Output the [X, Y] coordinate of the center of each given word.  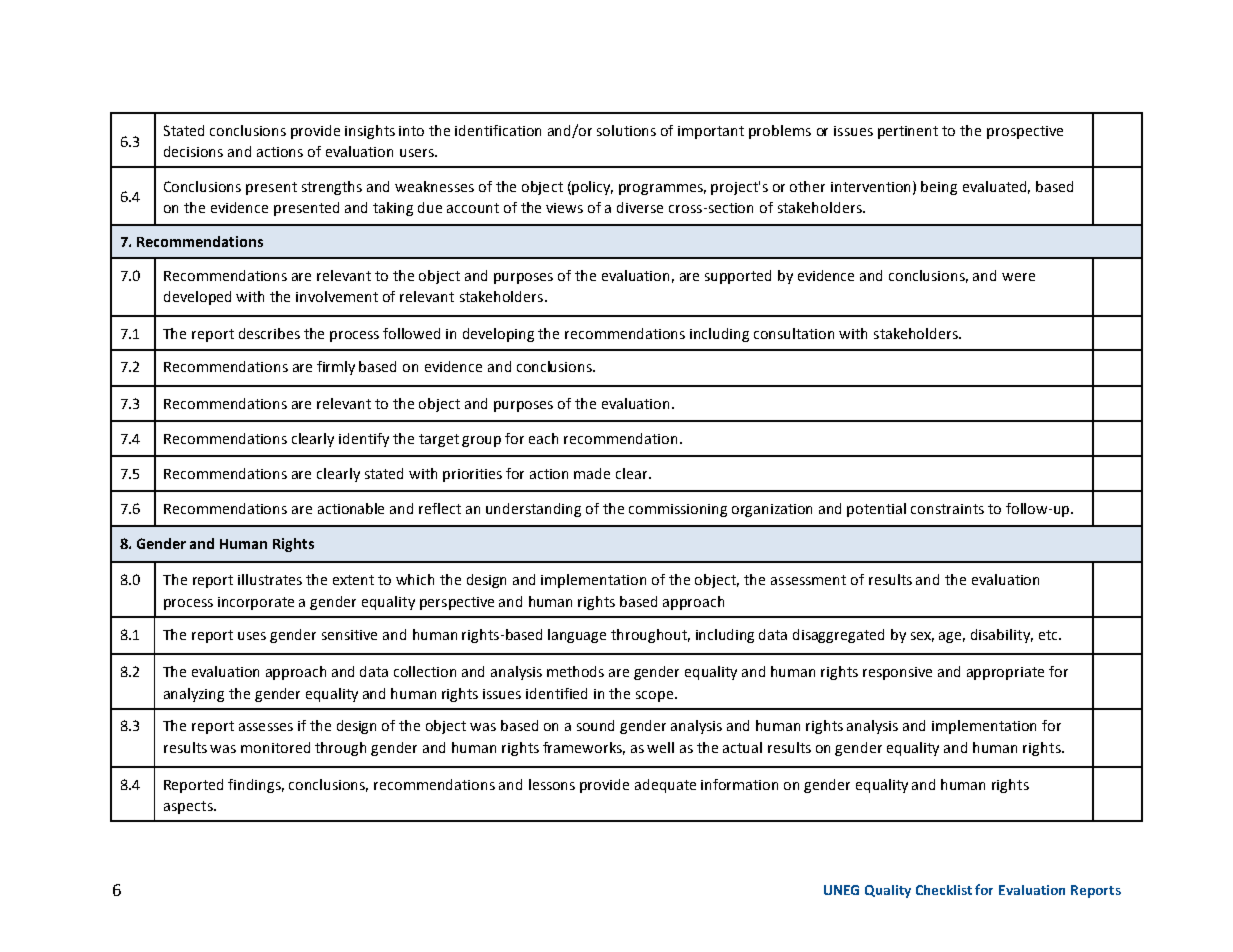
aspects [189, 807]
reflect [440, 508]
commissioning [678, 510]
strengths [332, 188]
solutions [626, 130]
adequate [665, 786]
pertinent [908, 132]
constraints [947, 509]
